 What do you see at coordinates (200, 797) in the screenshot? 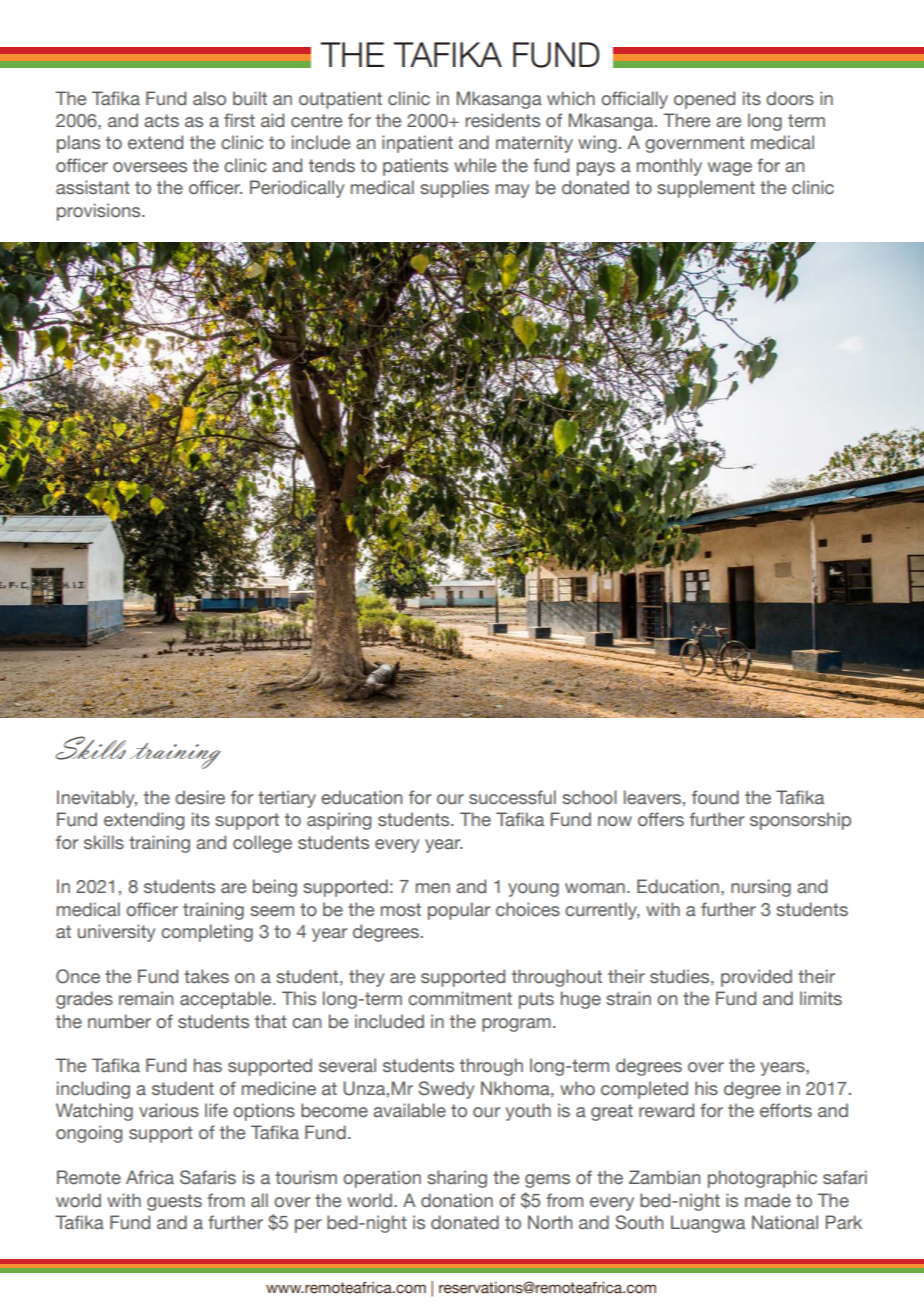
I see `desire` at bounding box center [200, 797].
